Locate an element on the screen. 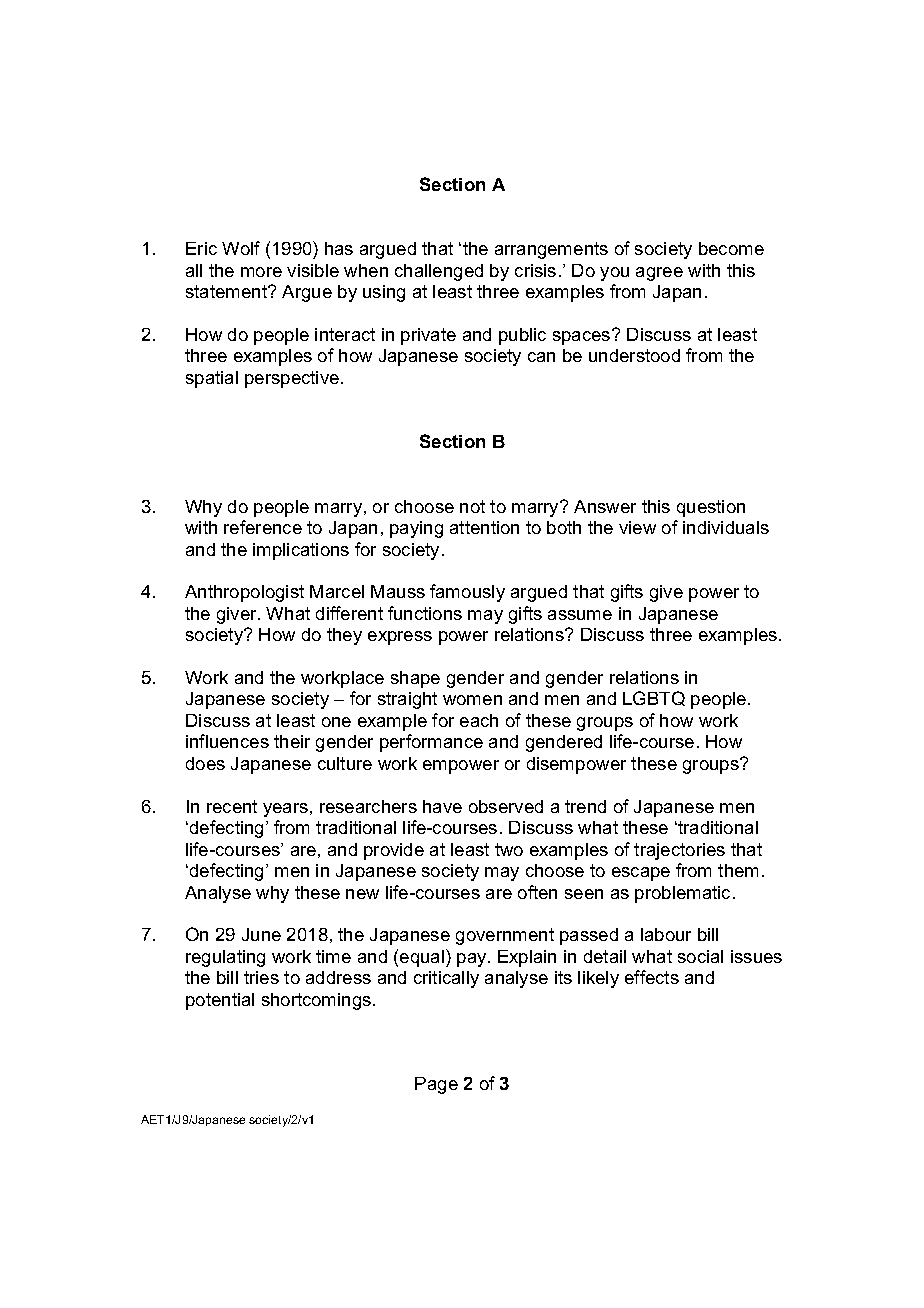 The height and width of the screenshot is (1308, 924). individuals is located at coordinates (726, 527).
